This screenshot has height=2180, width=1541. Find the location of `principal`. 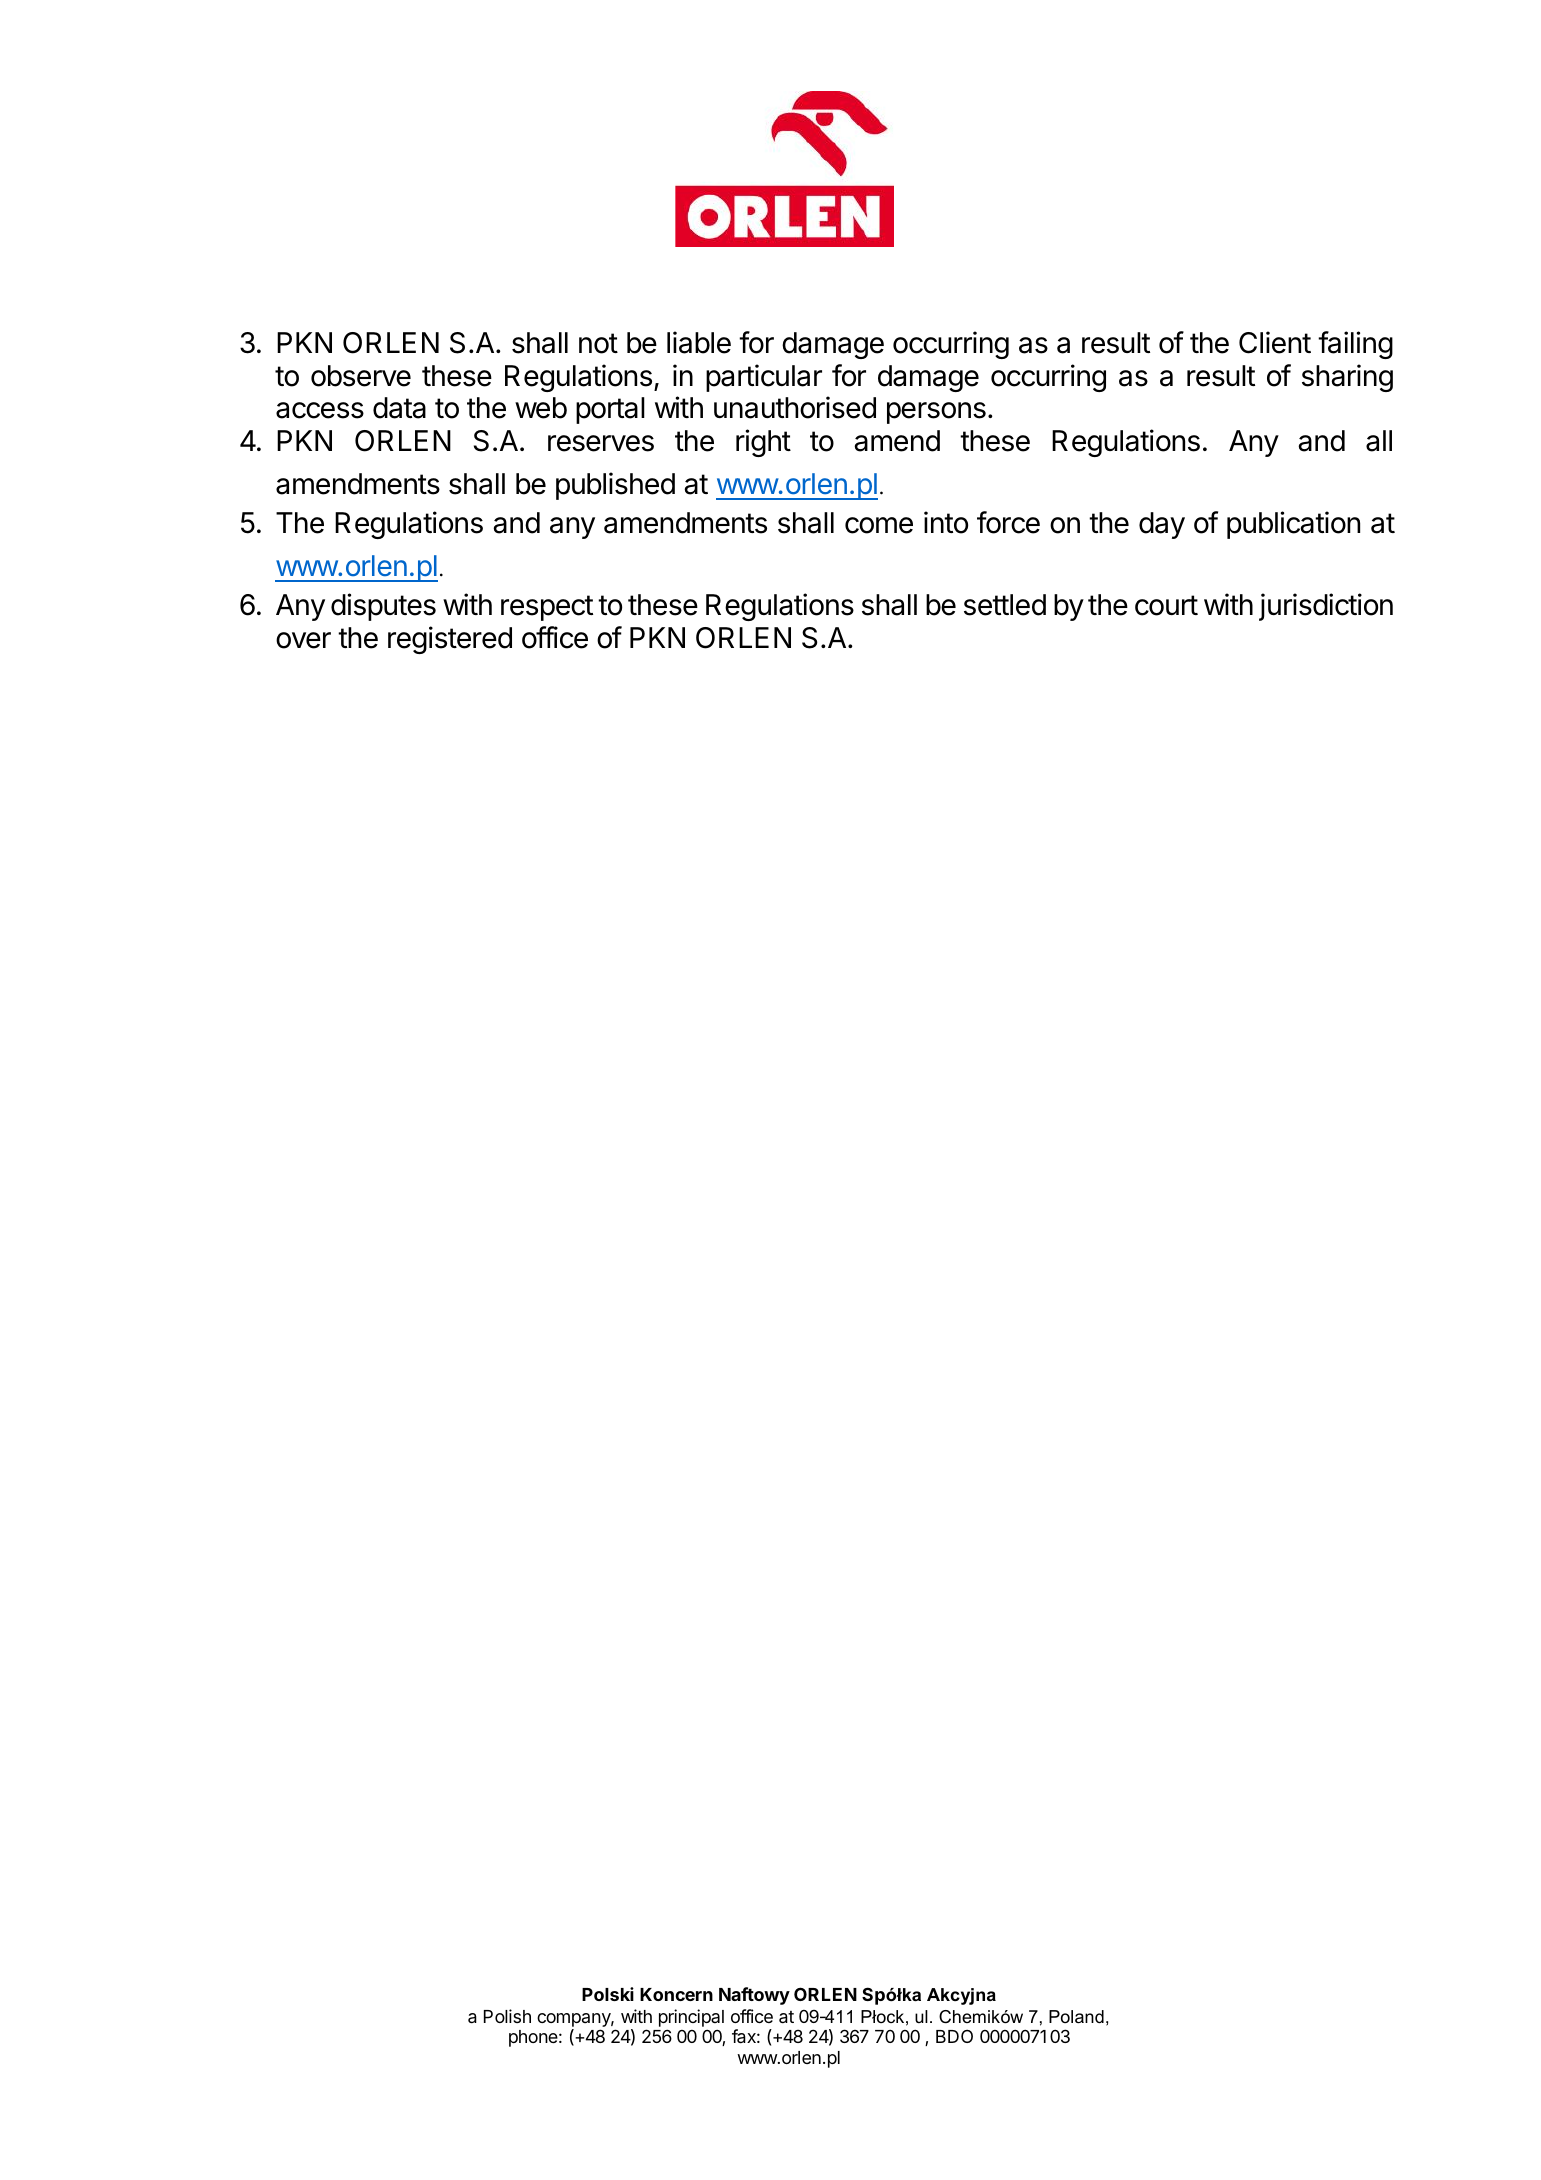

principal is located at coordinates (691, 2018).
